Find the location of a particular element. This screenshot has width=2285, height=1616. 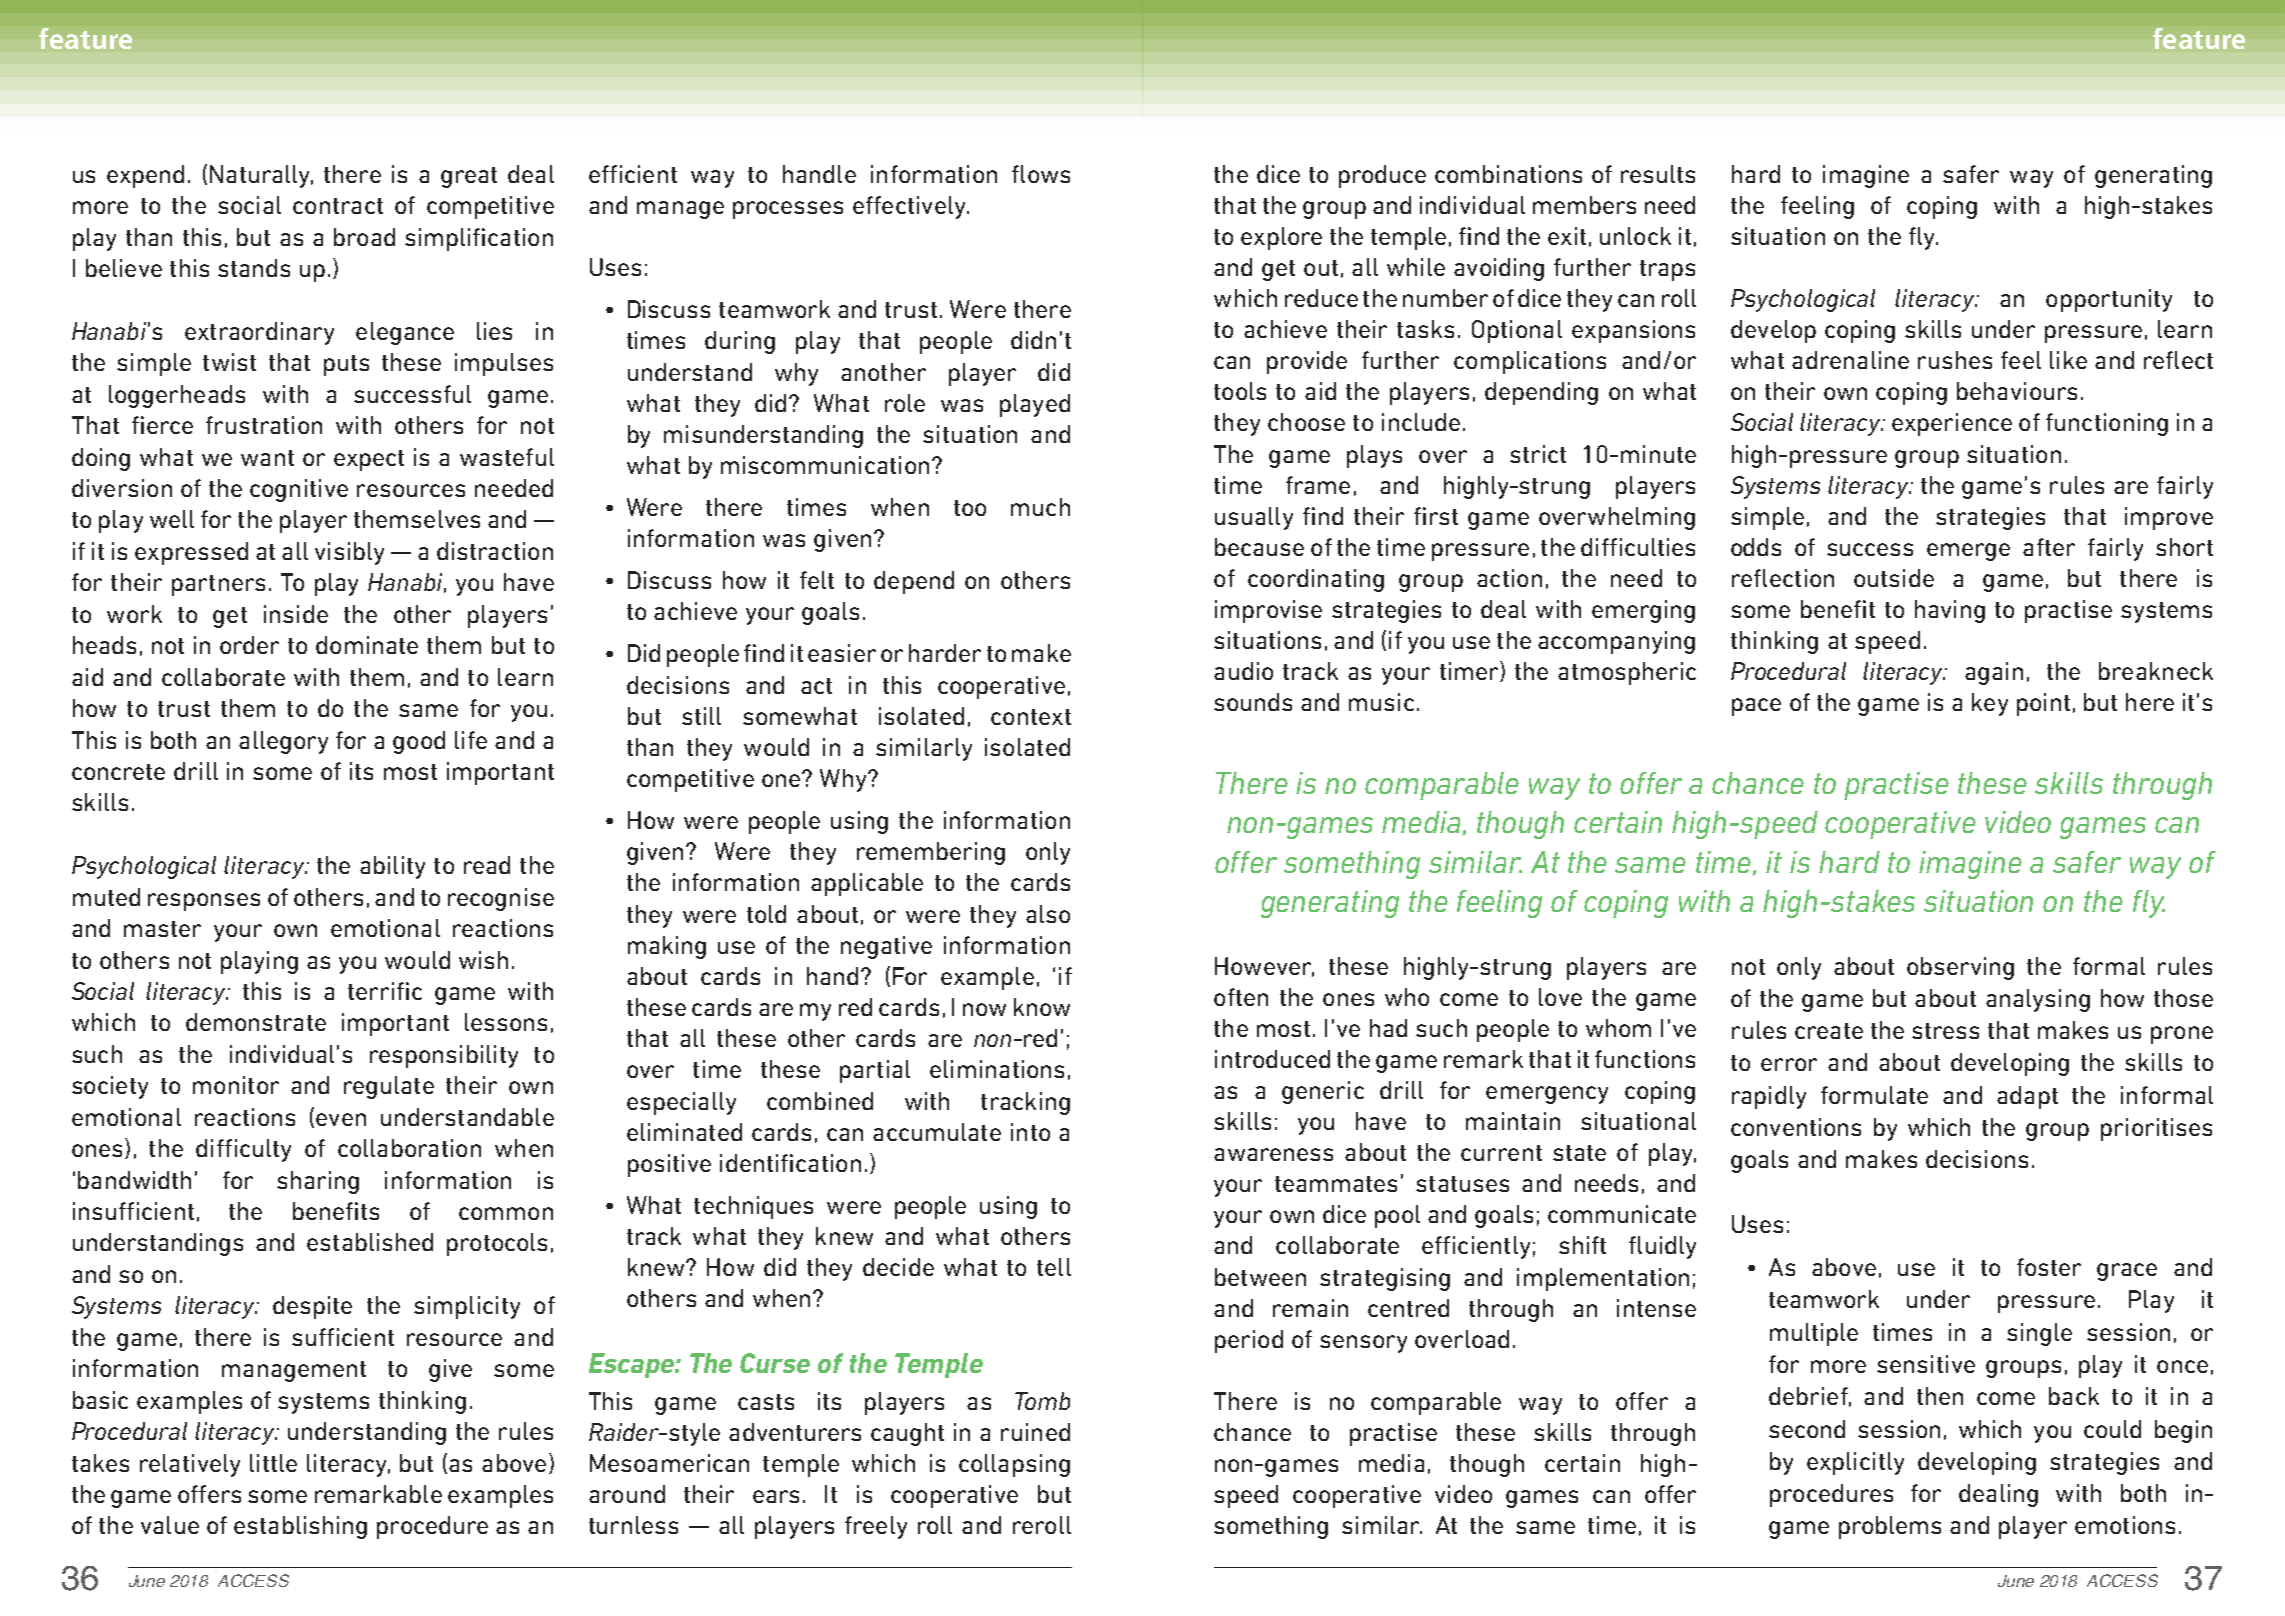

conventions is located at coordinates (1796, 1127).
